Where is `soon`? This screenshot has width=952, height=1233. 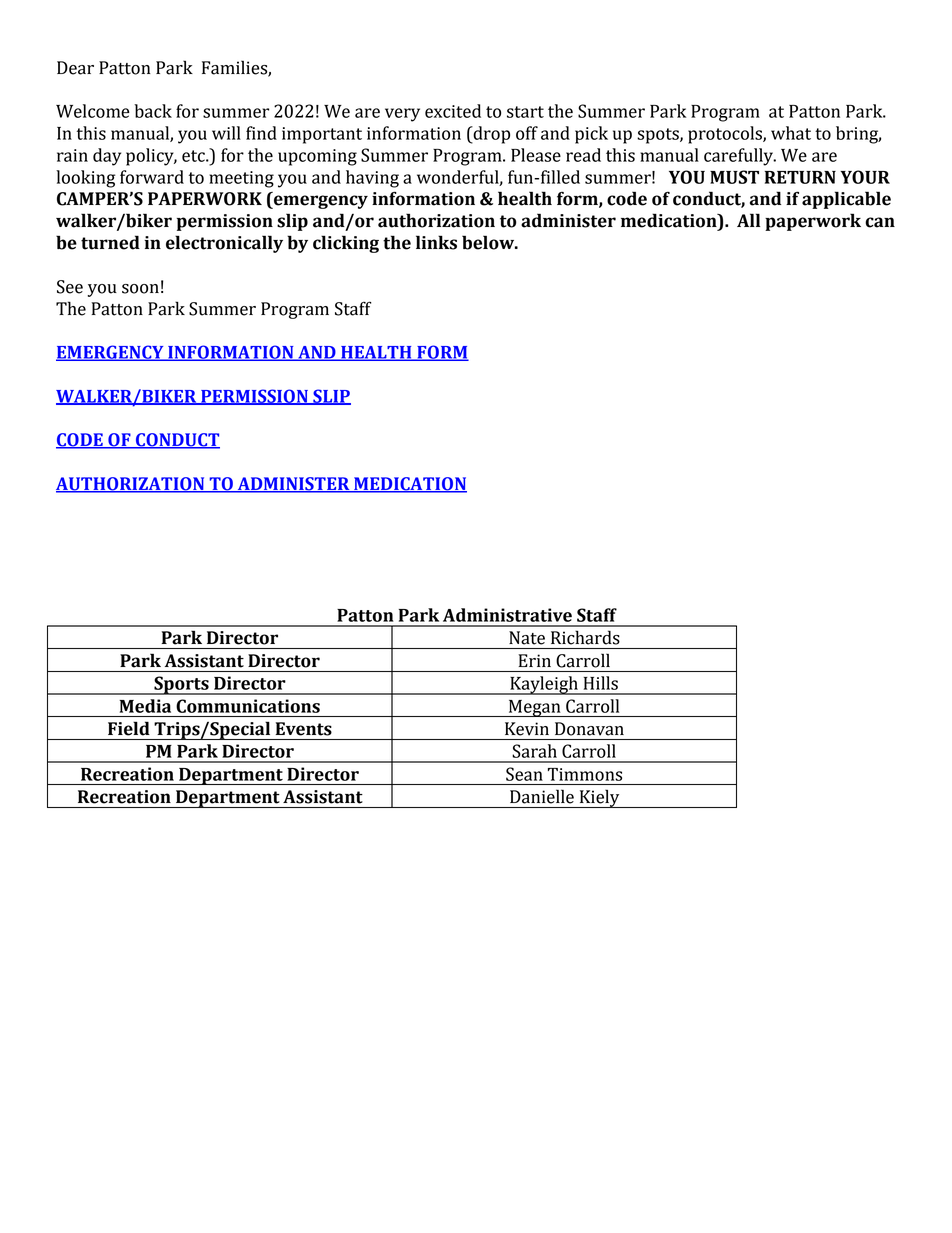
soon is located at coordinates (140, 289).
